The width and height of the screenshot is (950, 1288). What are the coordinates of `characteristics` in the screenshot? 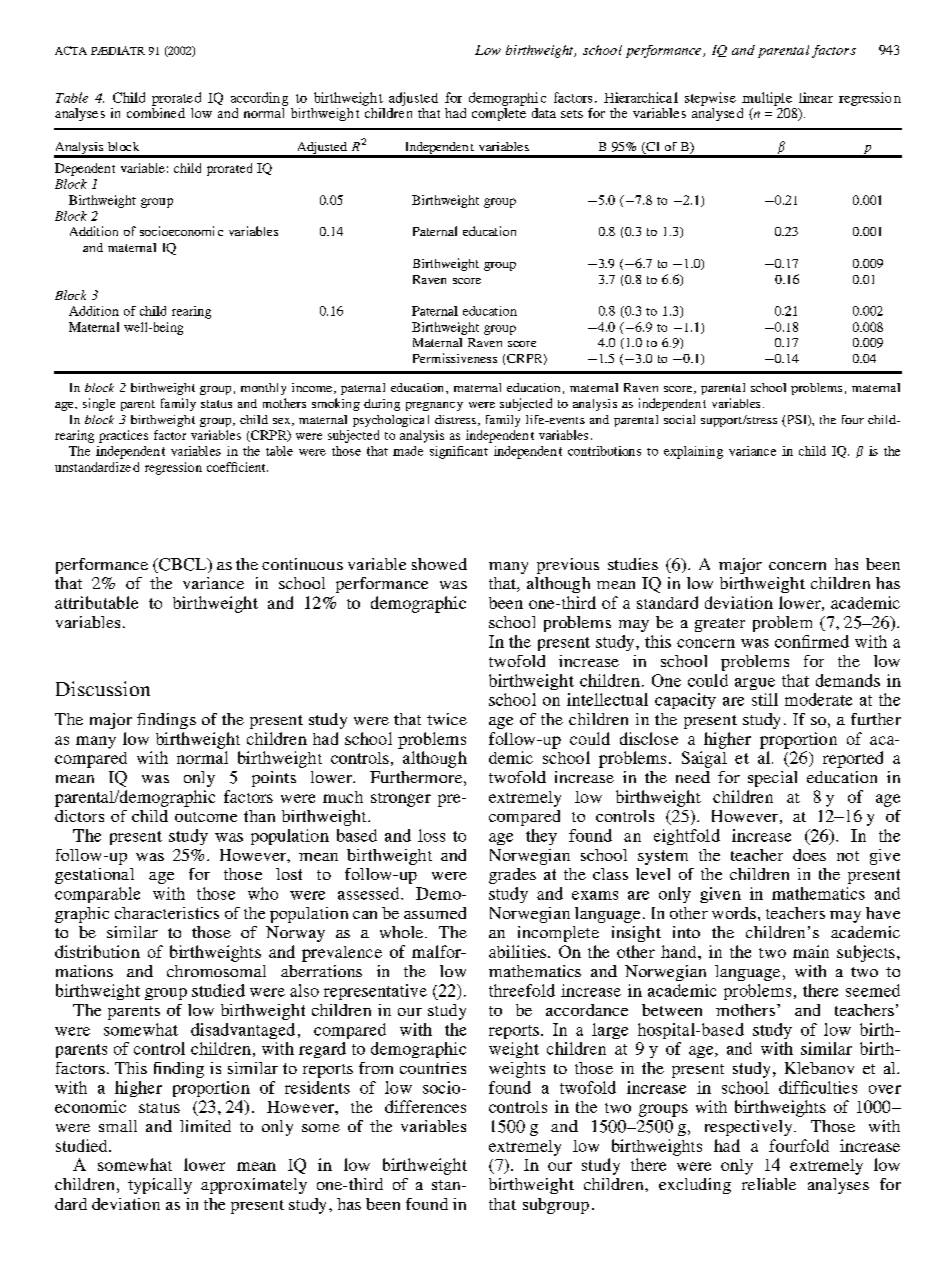 It's located at (167, 913).
